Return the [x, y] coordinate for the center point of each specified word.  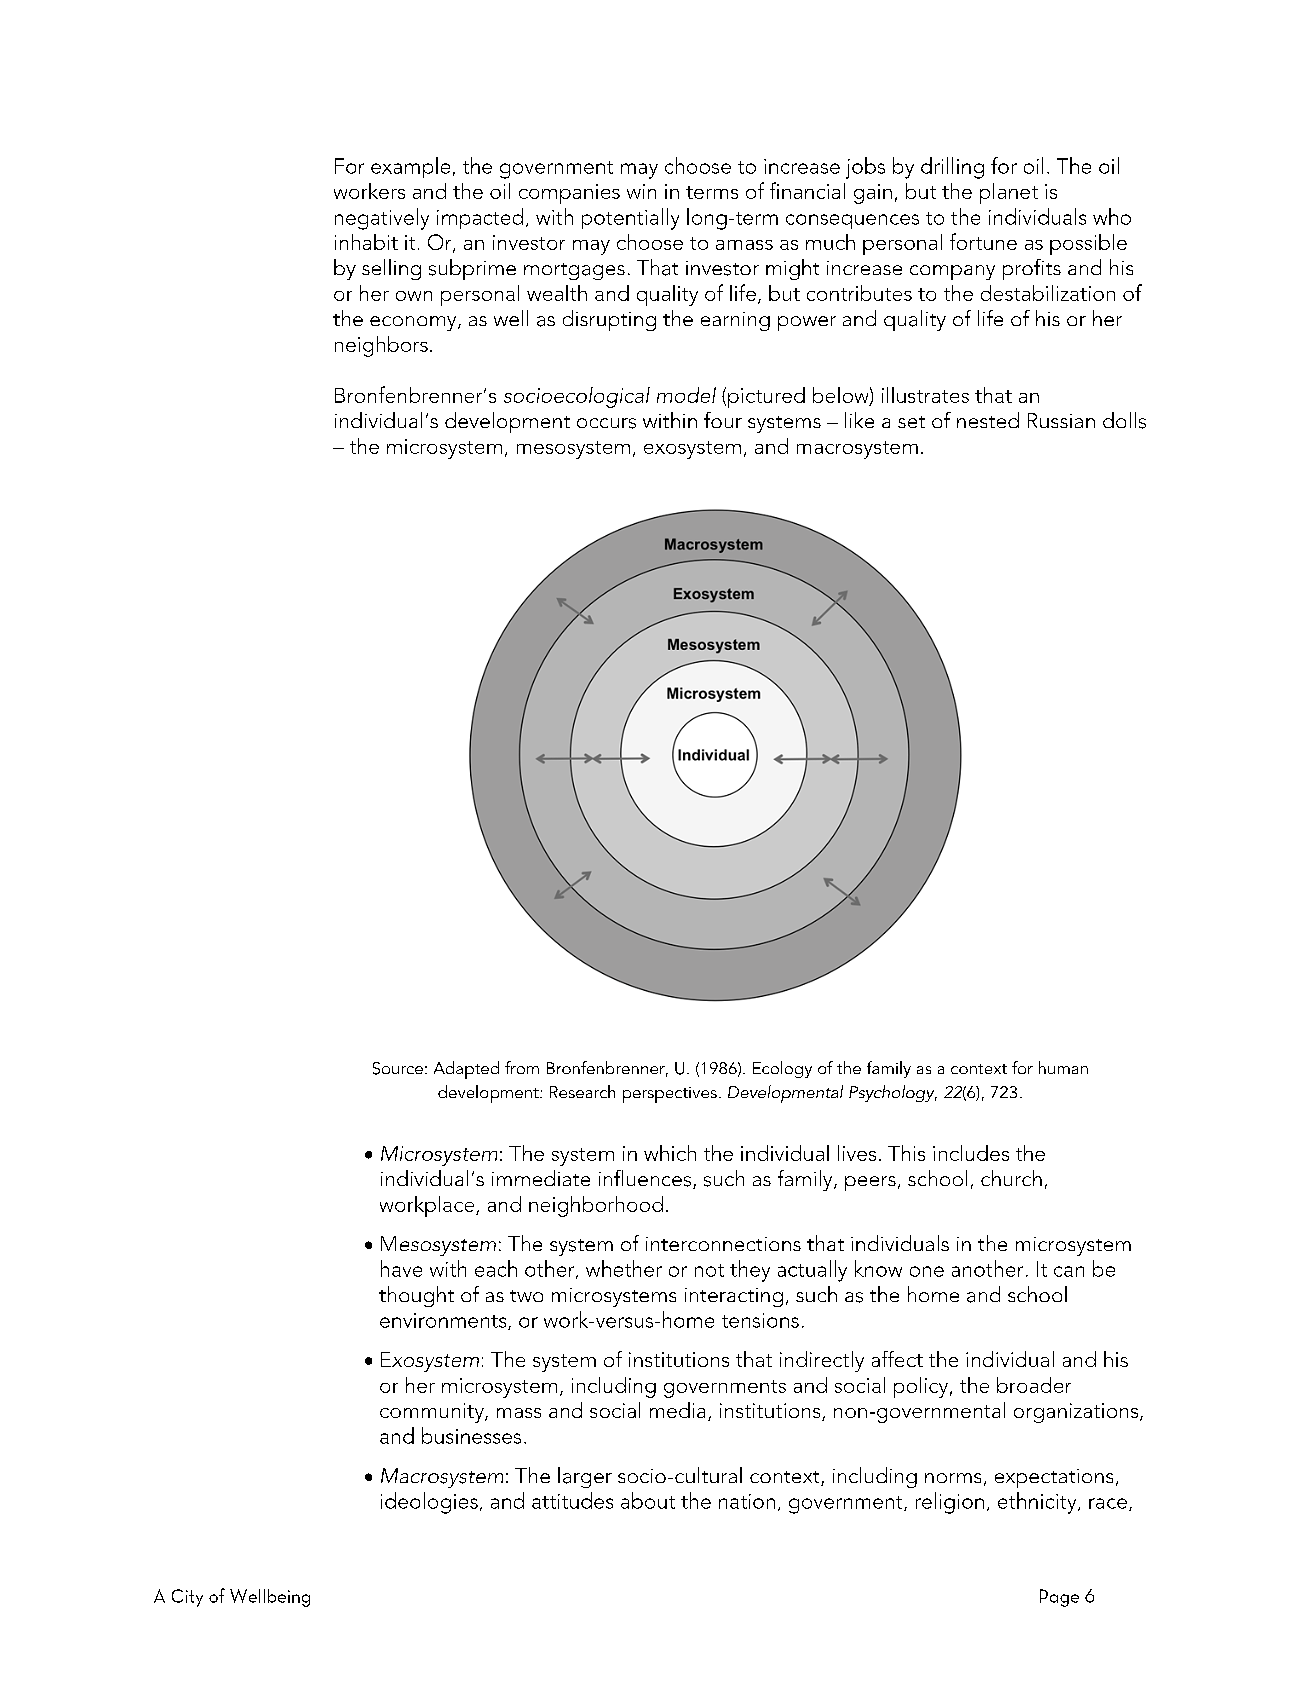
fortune [983, 241]
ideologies [429, 1503]
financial [807, 190]
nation [747, 1501]
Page [1059, 1598]
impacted [480, 218]
